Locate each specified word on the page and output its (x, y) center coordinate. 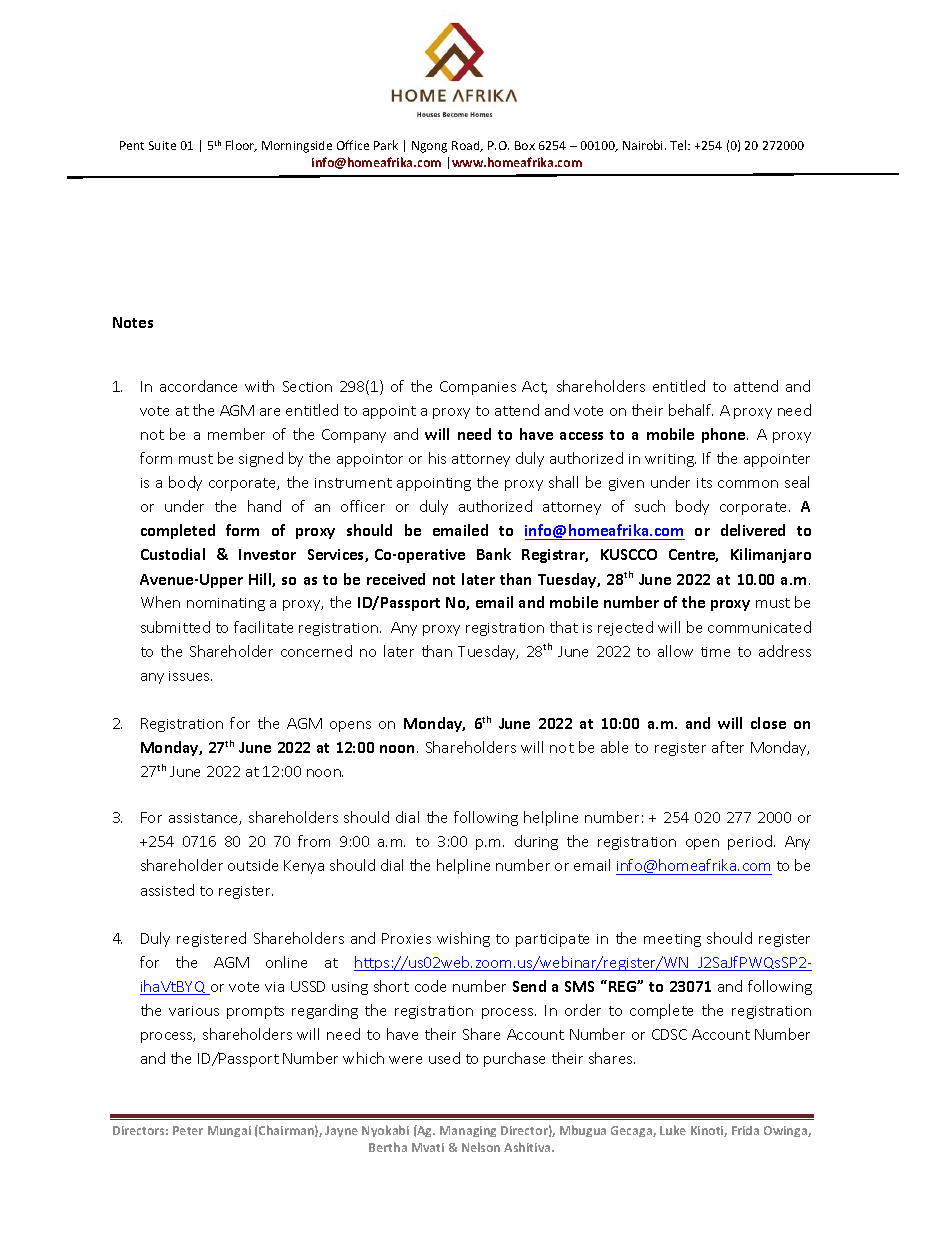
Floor (241, 146)
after (728, 747)
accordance (198, 386)
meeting (672, 940)
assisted (167, 890)
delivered (753, 530)
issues (190, 676)
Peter (188, 1130)
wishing (463, 939)
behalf (691, 410)
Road (467, 146)
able (614, 747)
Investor (267, 554)
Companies (478, 388)
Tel (679, 145)
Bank (494, 554)
